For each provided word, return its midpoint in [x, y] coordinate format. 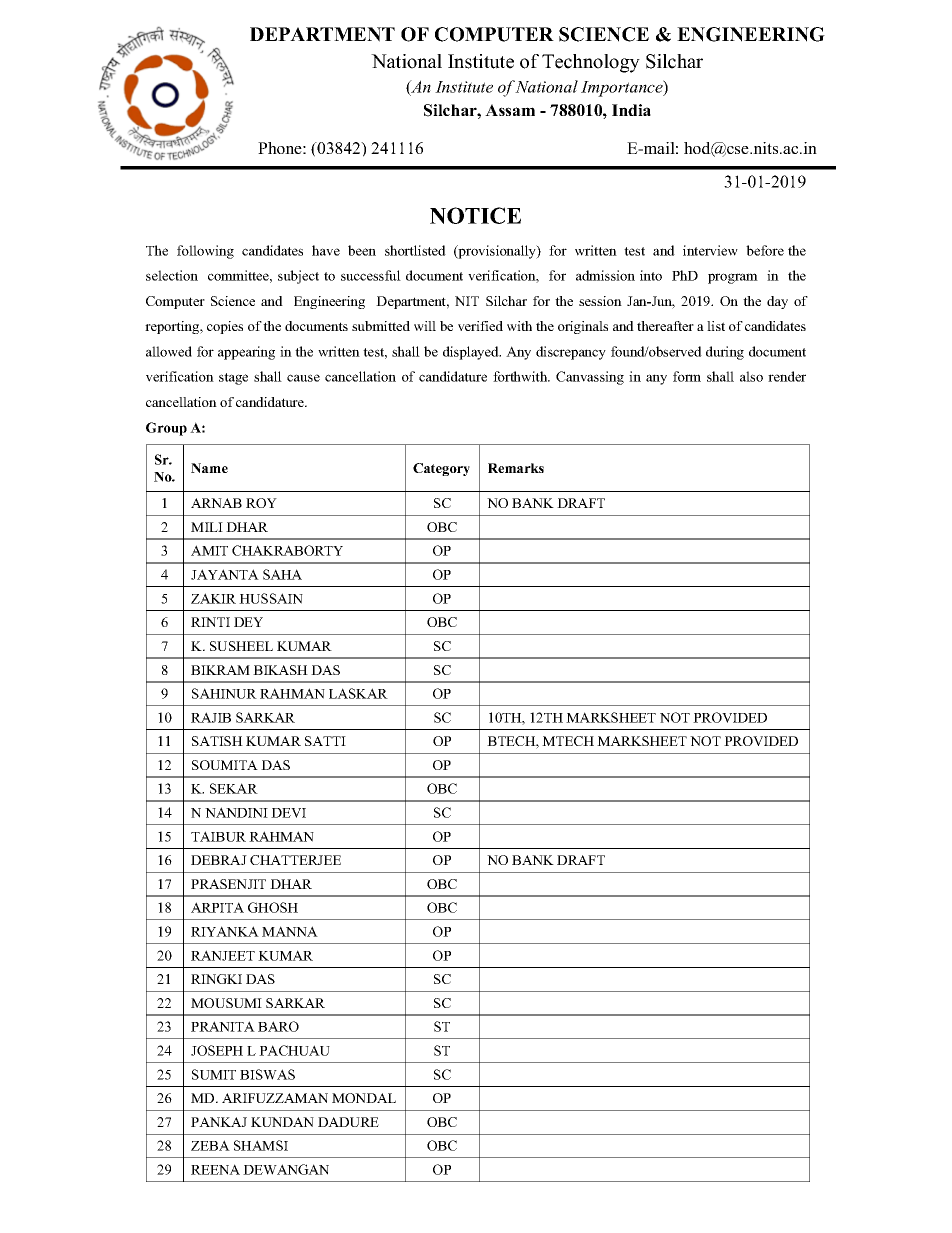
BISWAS [267, 1074]
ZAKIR [213, 598]
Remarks [516, 468]
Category [441, 469]
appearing [246, 353]
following [205, 252]
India [631, 110]
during [725, 353]
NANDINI [236, 812]
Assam [510, 110]
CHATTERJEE [295, 860]
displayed [472, 353]
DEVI [288, 813]
